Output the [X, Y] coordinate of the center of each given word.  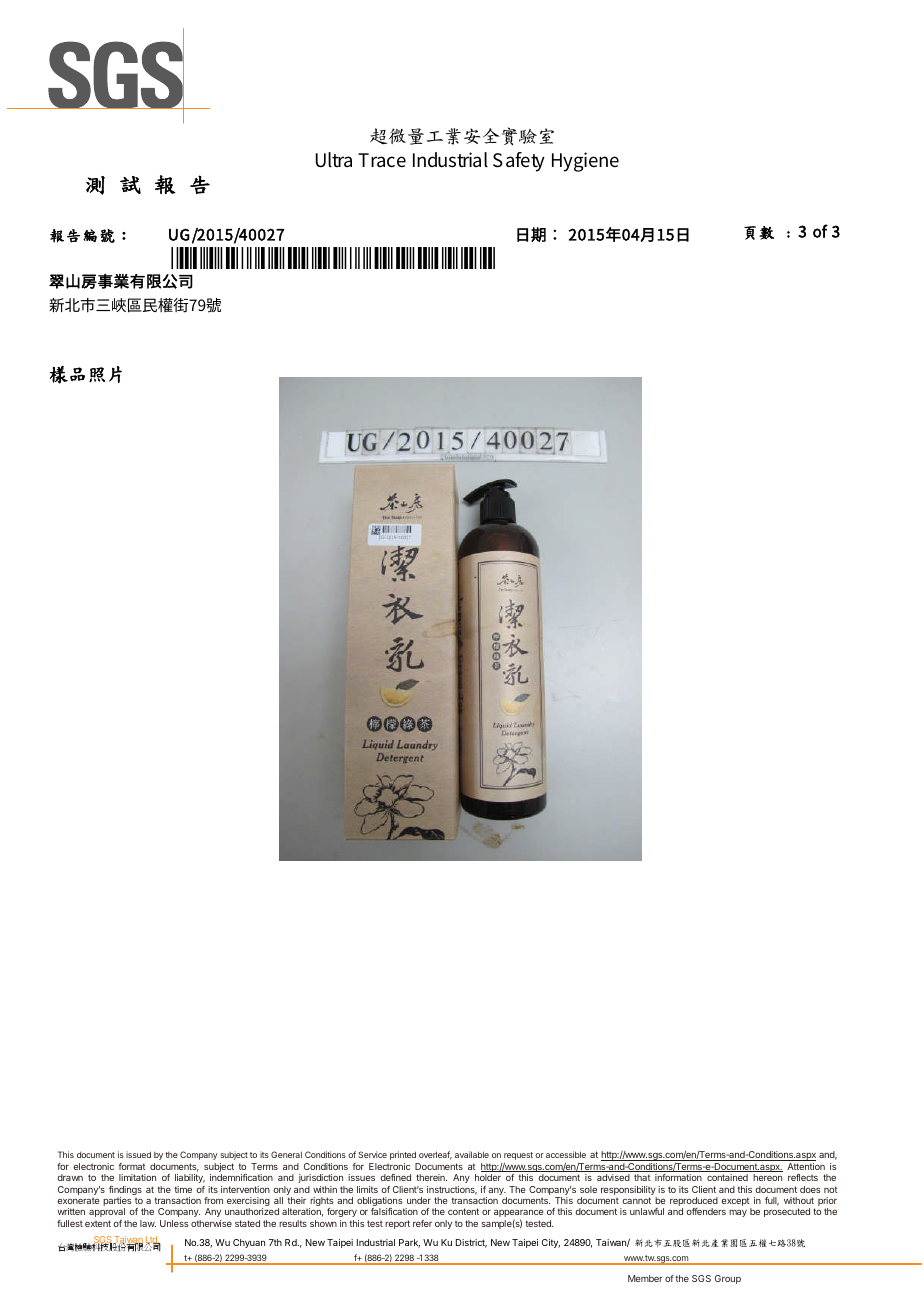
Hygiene [585, 162]
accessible [566, 1154]
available [472, 1154]
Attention [806, 1166]
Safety [519, 162]
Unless [174, 1223]
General [286, 1154]
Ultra [334, 160]
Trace [382, 160]
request [518, 1156]
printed [403, 1155]
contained [727, 1177]
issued [138, 1154]
